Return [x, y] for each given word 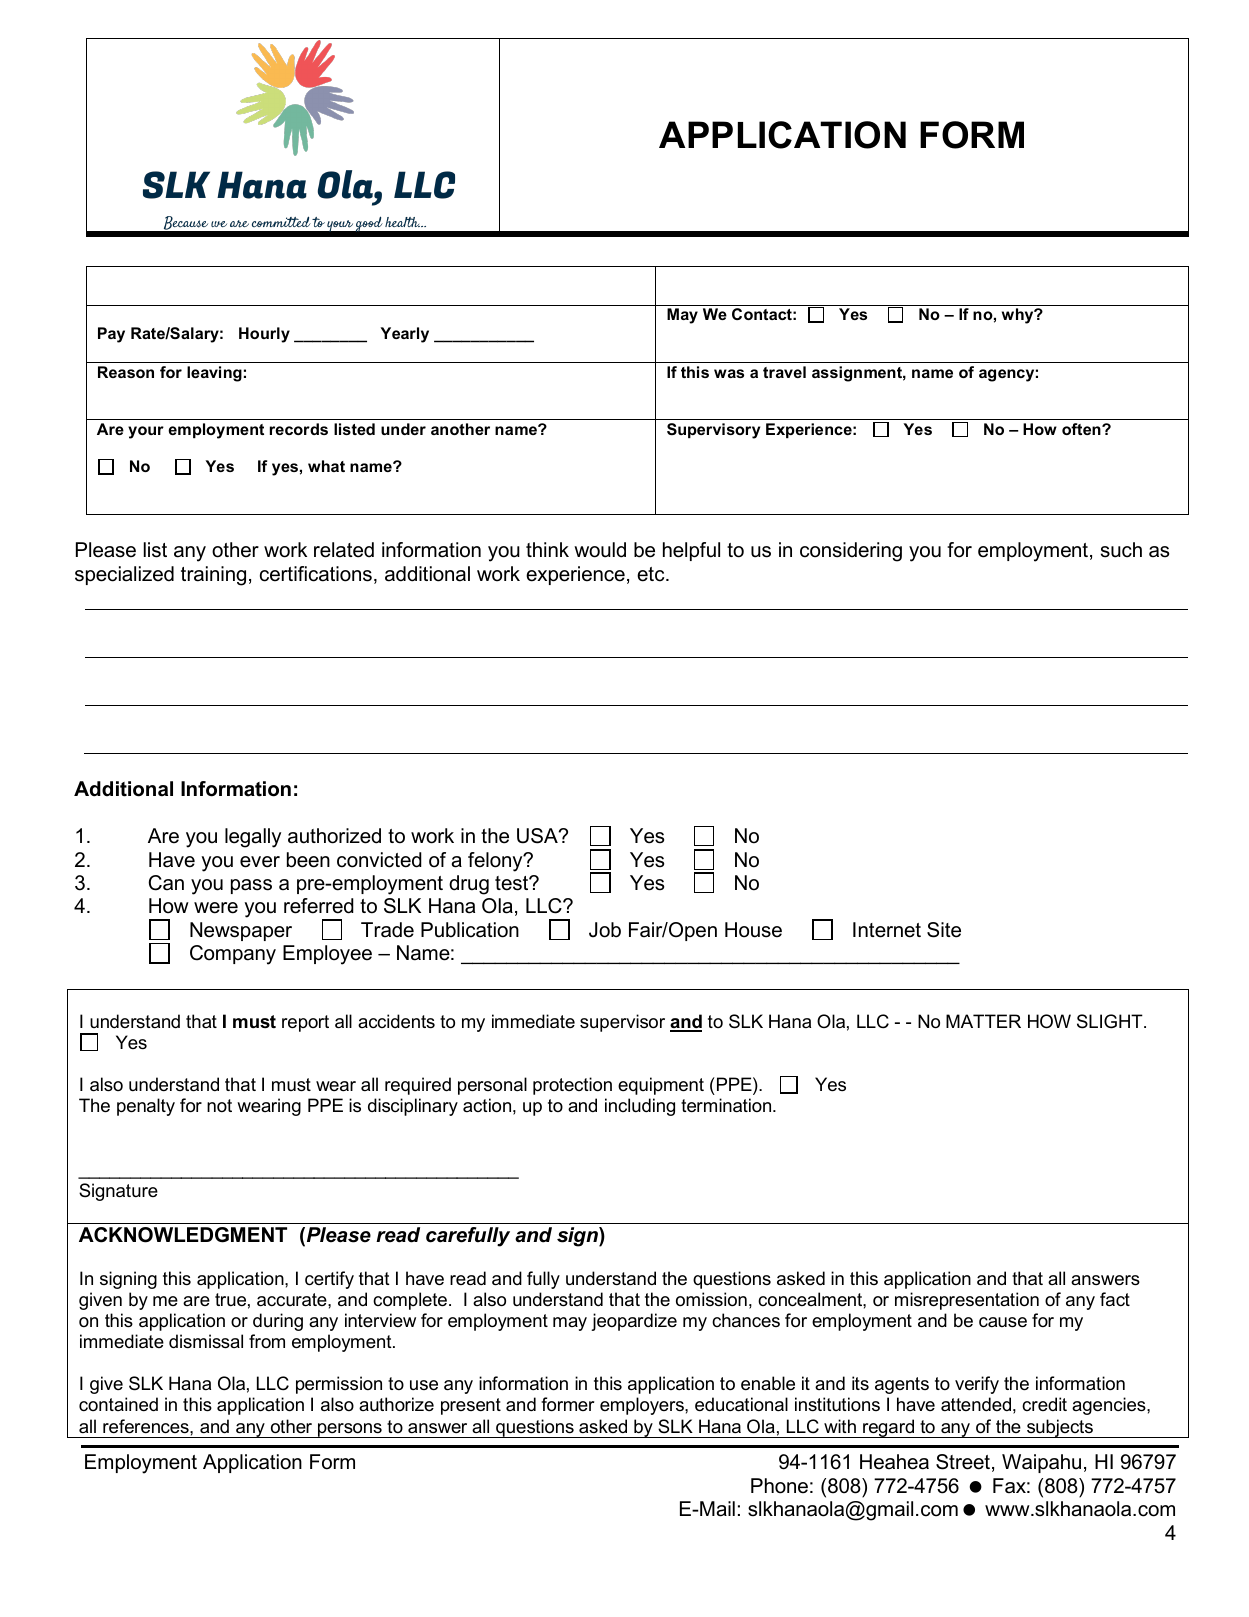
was [729, 373]
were [216, 908]
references [147, 1426]
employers [643, 1406]
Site [944, 930]
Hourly [264, 335]
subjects [1060, 1428]
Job [605, 930]
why [1019, 316]
